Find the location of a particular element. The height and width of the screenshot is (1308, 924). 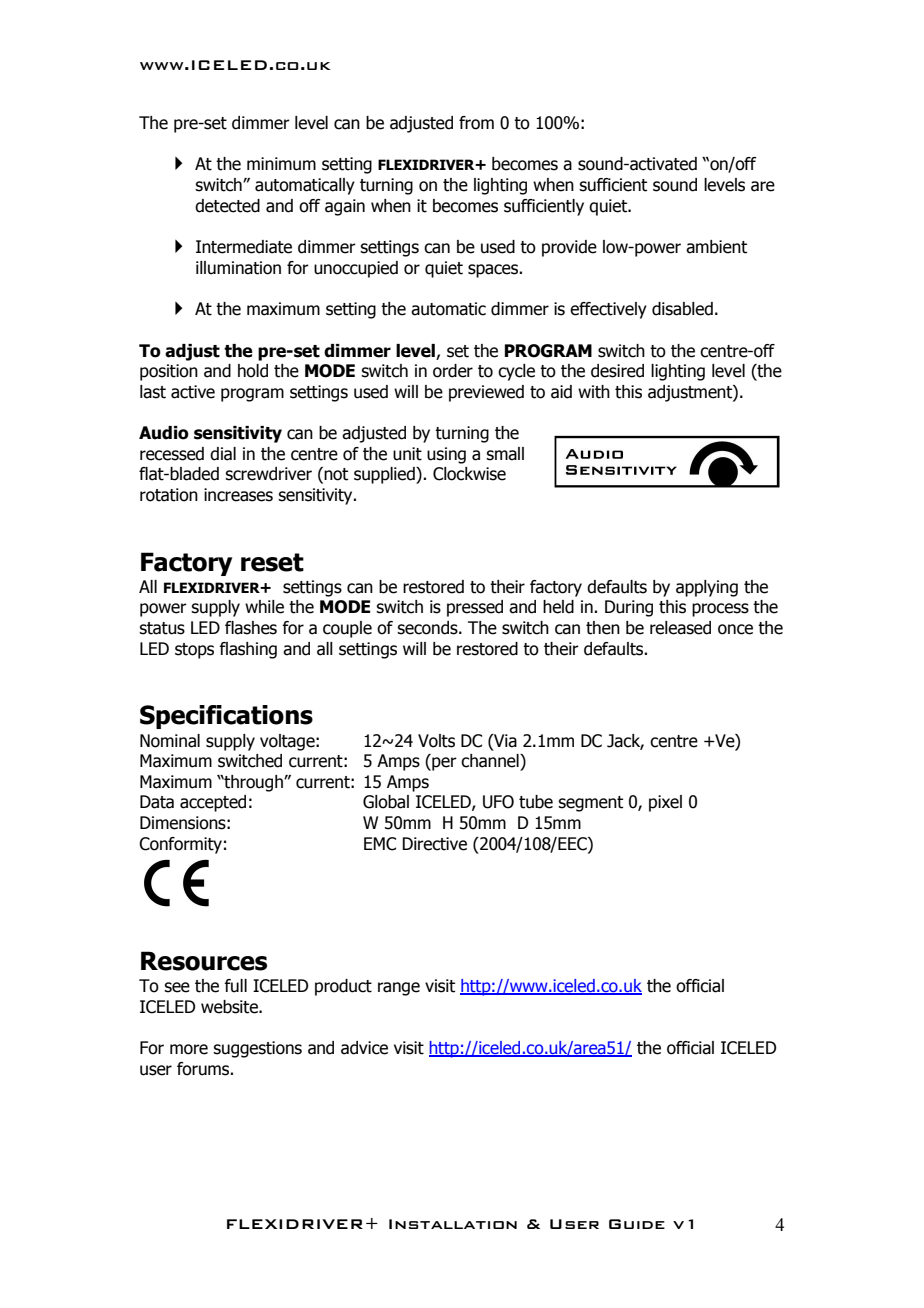

Volts is located at coordinates (436, 741).
